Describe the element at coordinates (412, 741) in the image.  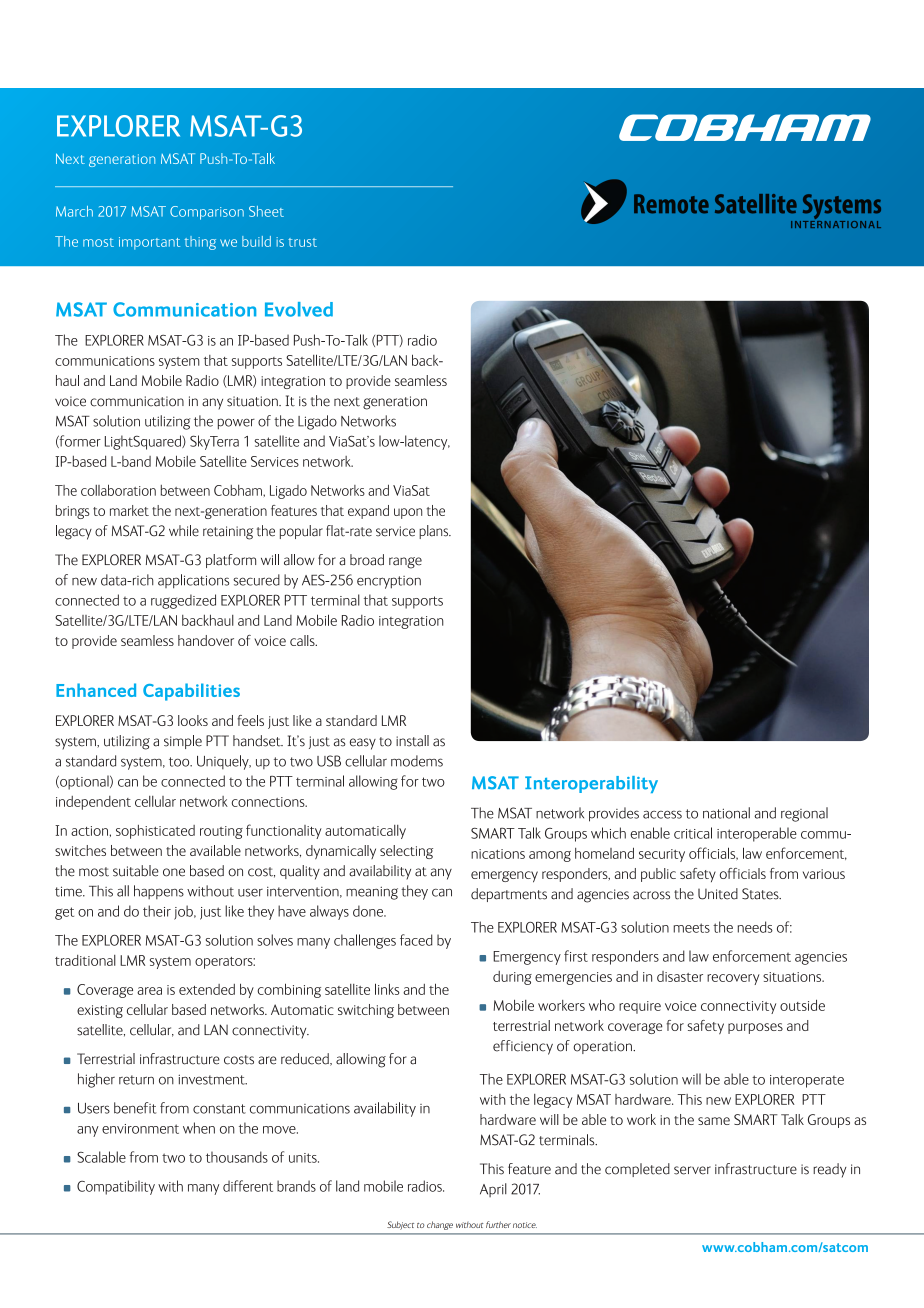
I see `install` at that location.
